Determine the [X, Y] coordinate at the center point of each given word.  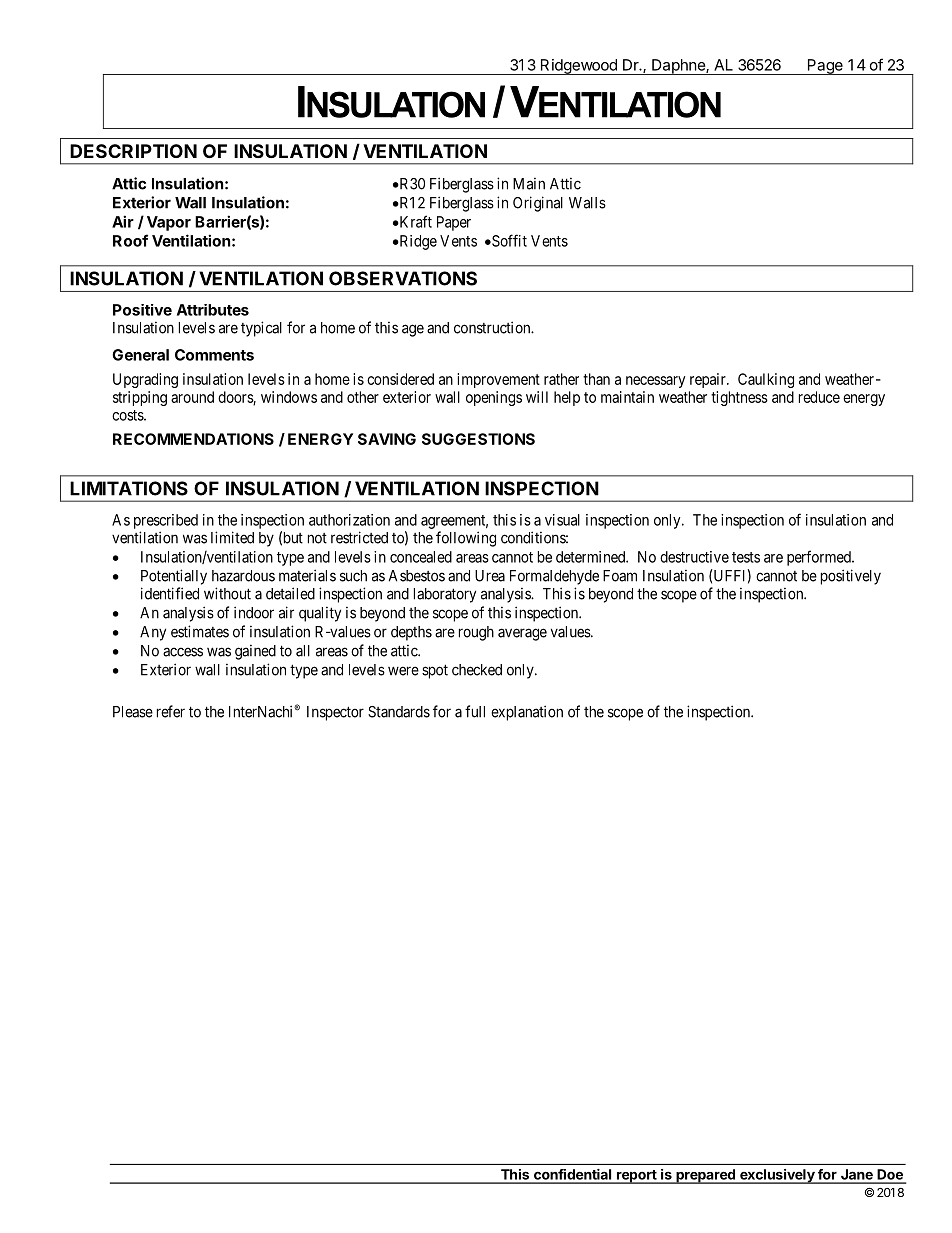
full [475, 711]
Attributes [213, 310]
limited [232, 537]
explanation [527, 713]
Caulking [766, 380]
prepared [705, 1176]
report [636, 1177]
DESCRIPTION [133, 151]
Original [538, 204]
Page [825, 67]
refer [171, 711]
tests [746, 557]
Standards [399, 712]
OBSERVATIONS [403, 278]
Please [133, 712]
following [466, 539]
